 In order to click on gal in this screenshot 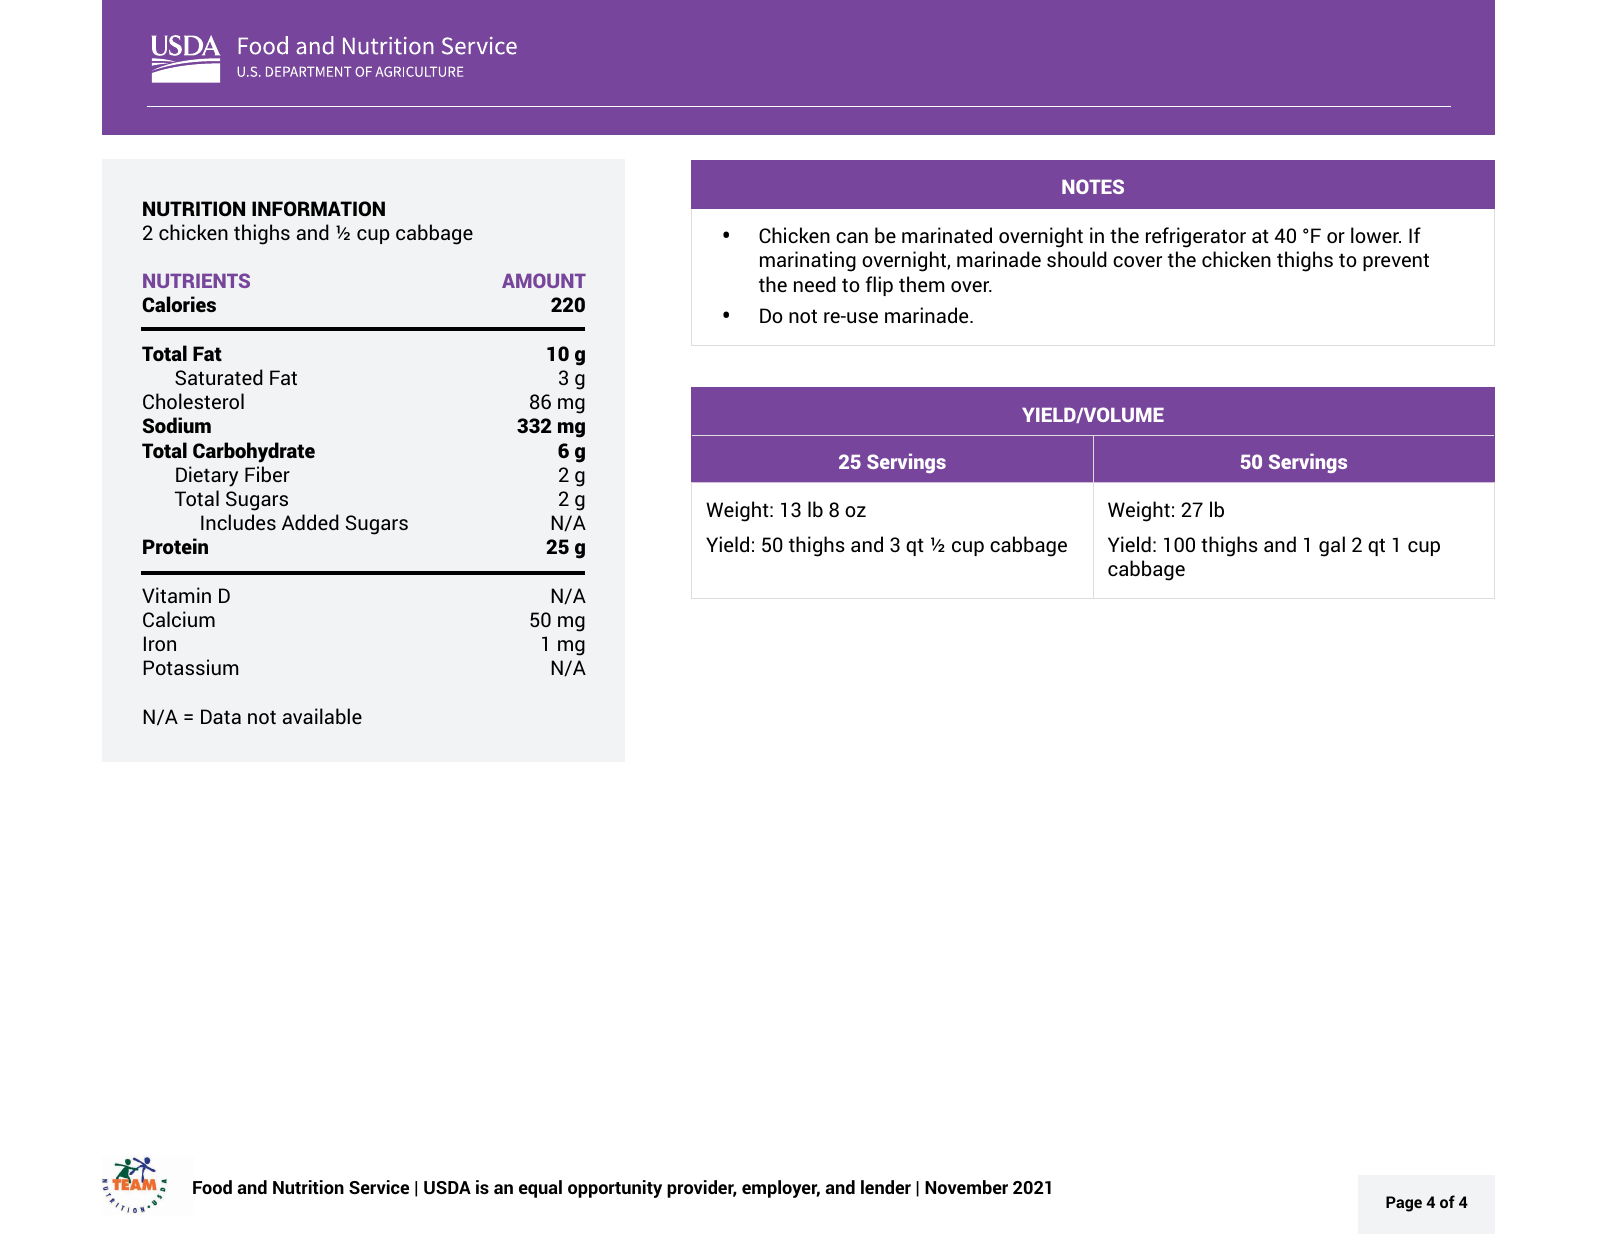, I will do `click(1332, 546)`.
